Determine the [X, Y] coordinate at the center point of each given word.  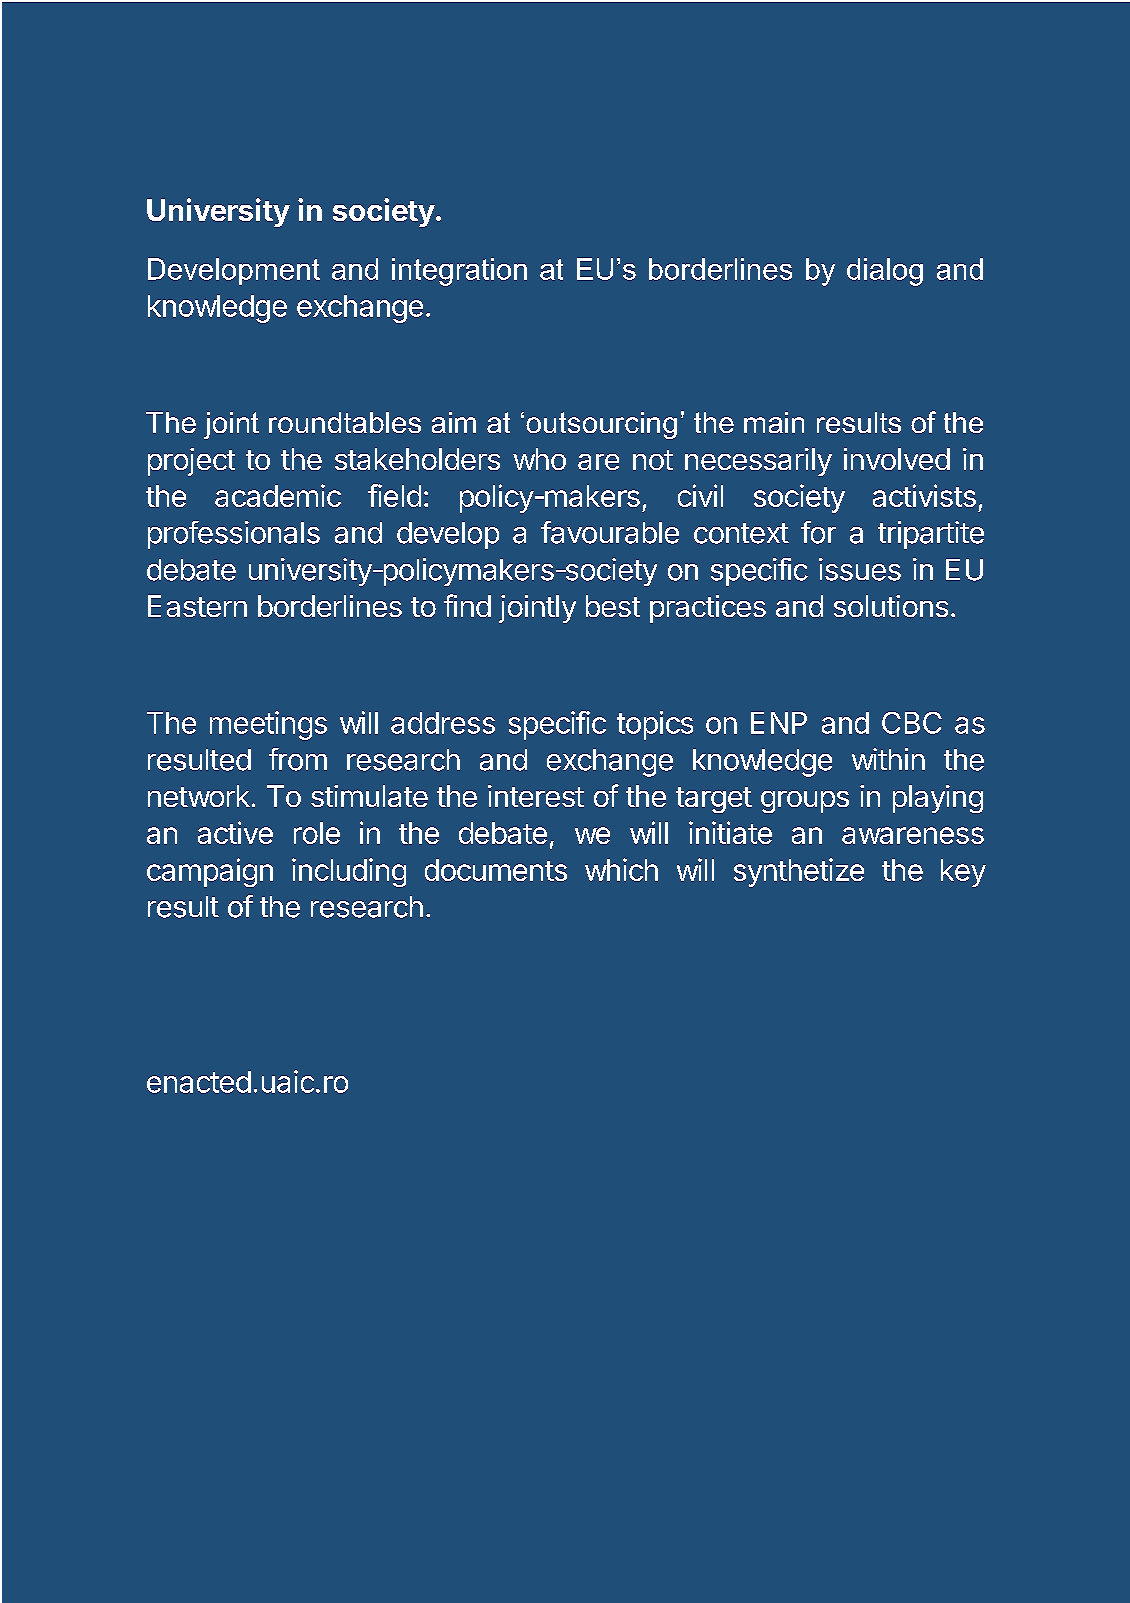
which [621, 869]
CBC [912, 723]
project [191, 462]
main [774, 422]
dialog [885, 272]
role [317, 833]
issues [860, 569]
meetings [268, 725]
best [613, 606]
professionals [234, 535]
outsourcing [601, 425]
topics [655, 725]
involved [897, 459]
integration [459, 272]
